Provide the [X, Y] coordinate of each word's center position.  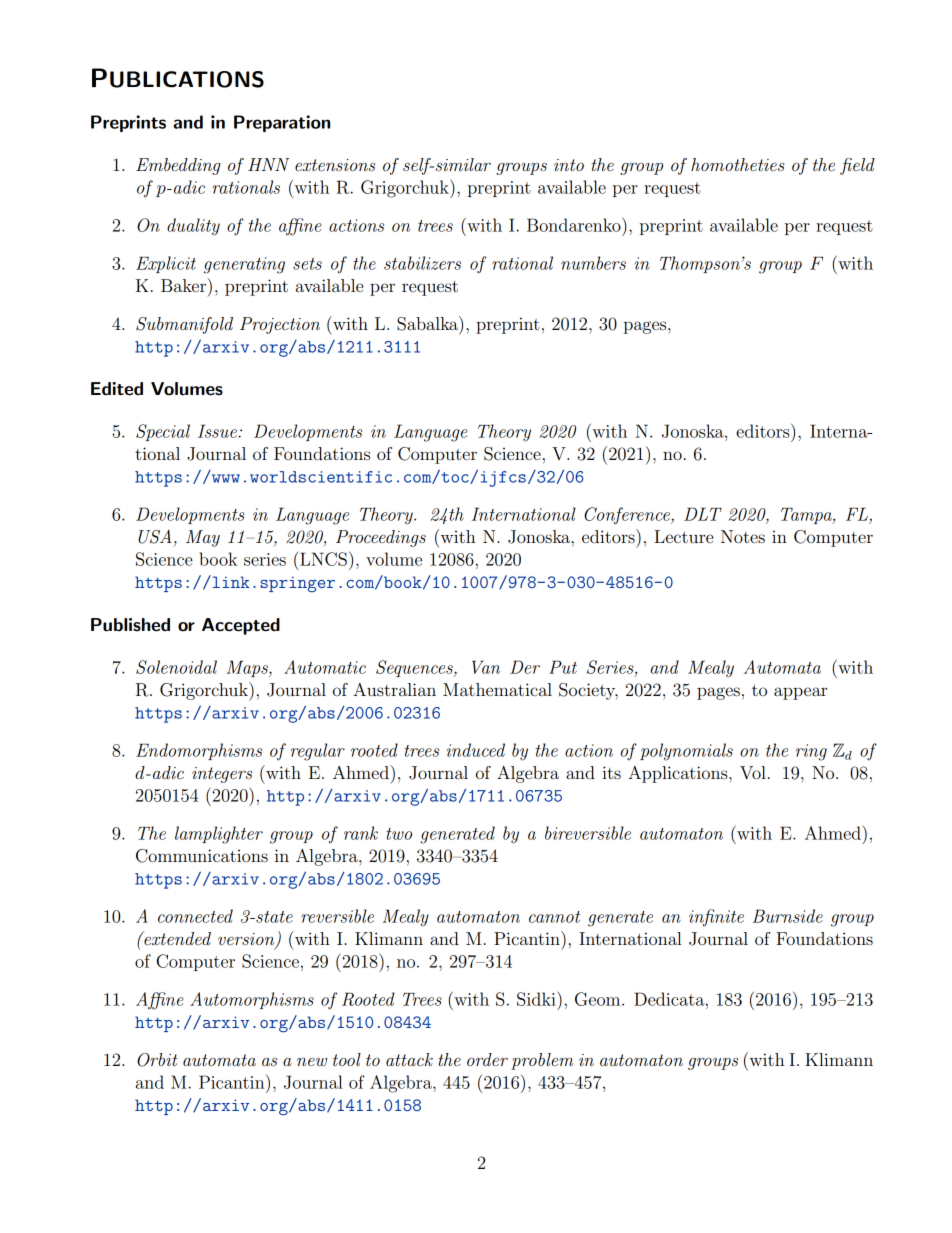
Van [486, 667]
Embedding [178, 166]
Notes [743, 536]
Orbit [157, 1060]
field [857, 166]
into [569, 165]
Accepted [241, 626]
